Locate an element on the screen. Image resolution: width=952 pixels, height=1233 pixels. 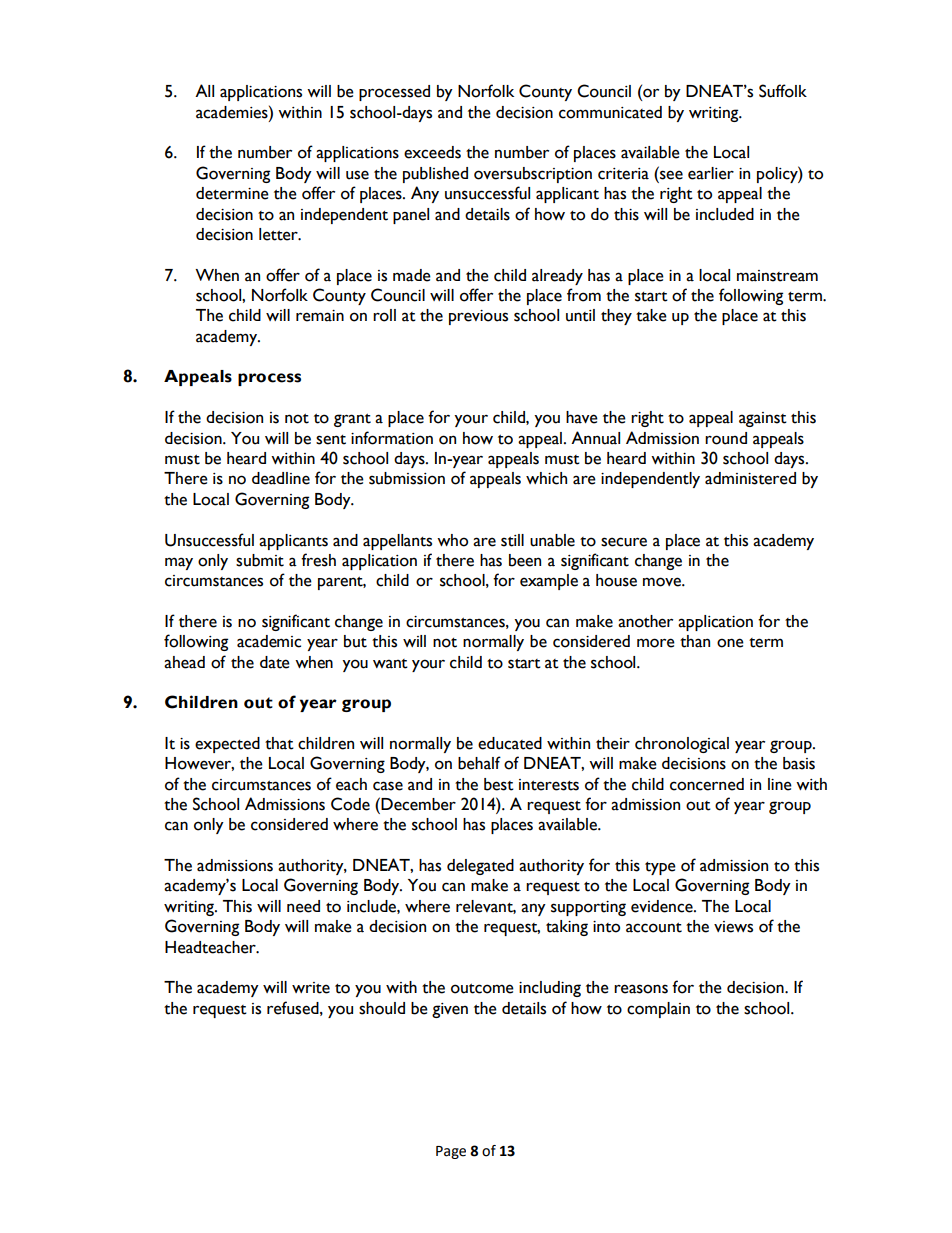
exceeds is located at coordinates (432, 152).
